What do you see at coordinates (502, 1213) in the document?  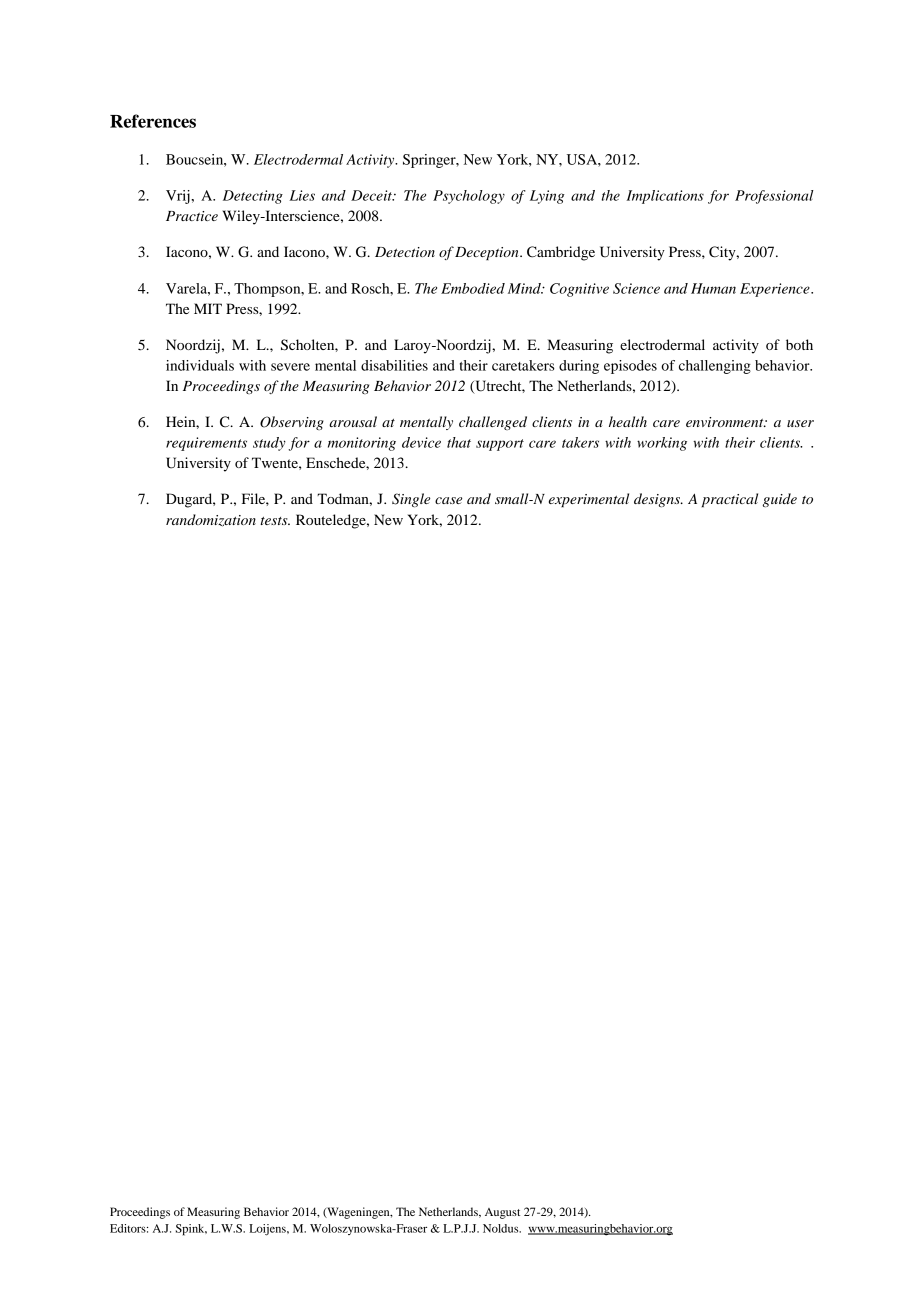 I see `August` at bounding box center [502, 1213].
